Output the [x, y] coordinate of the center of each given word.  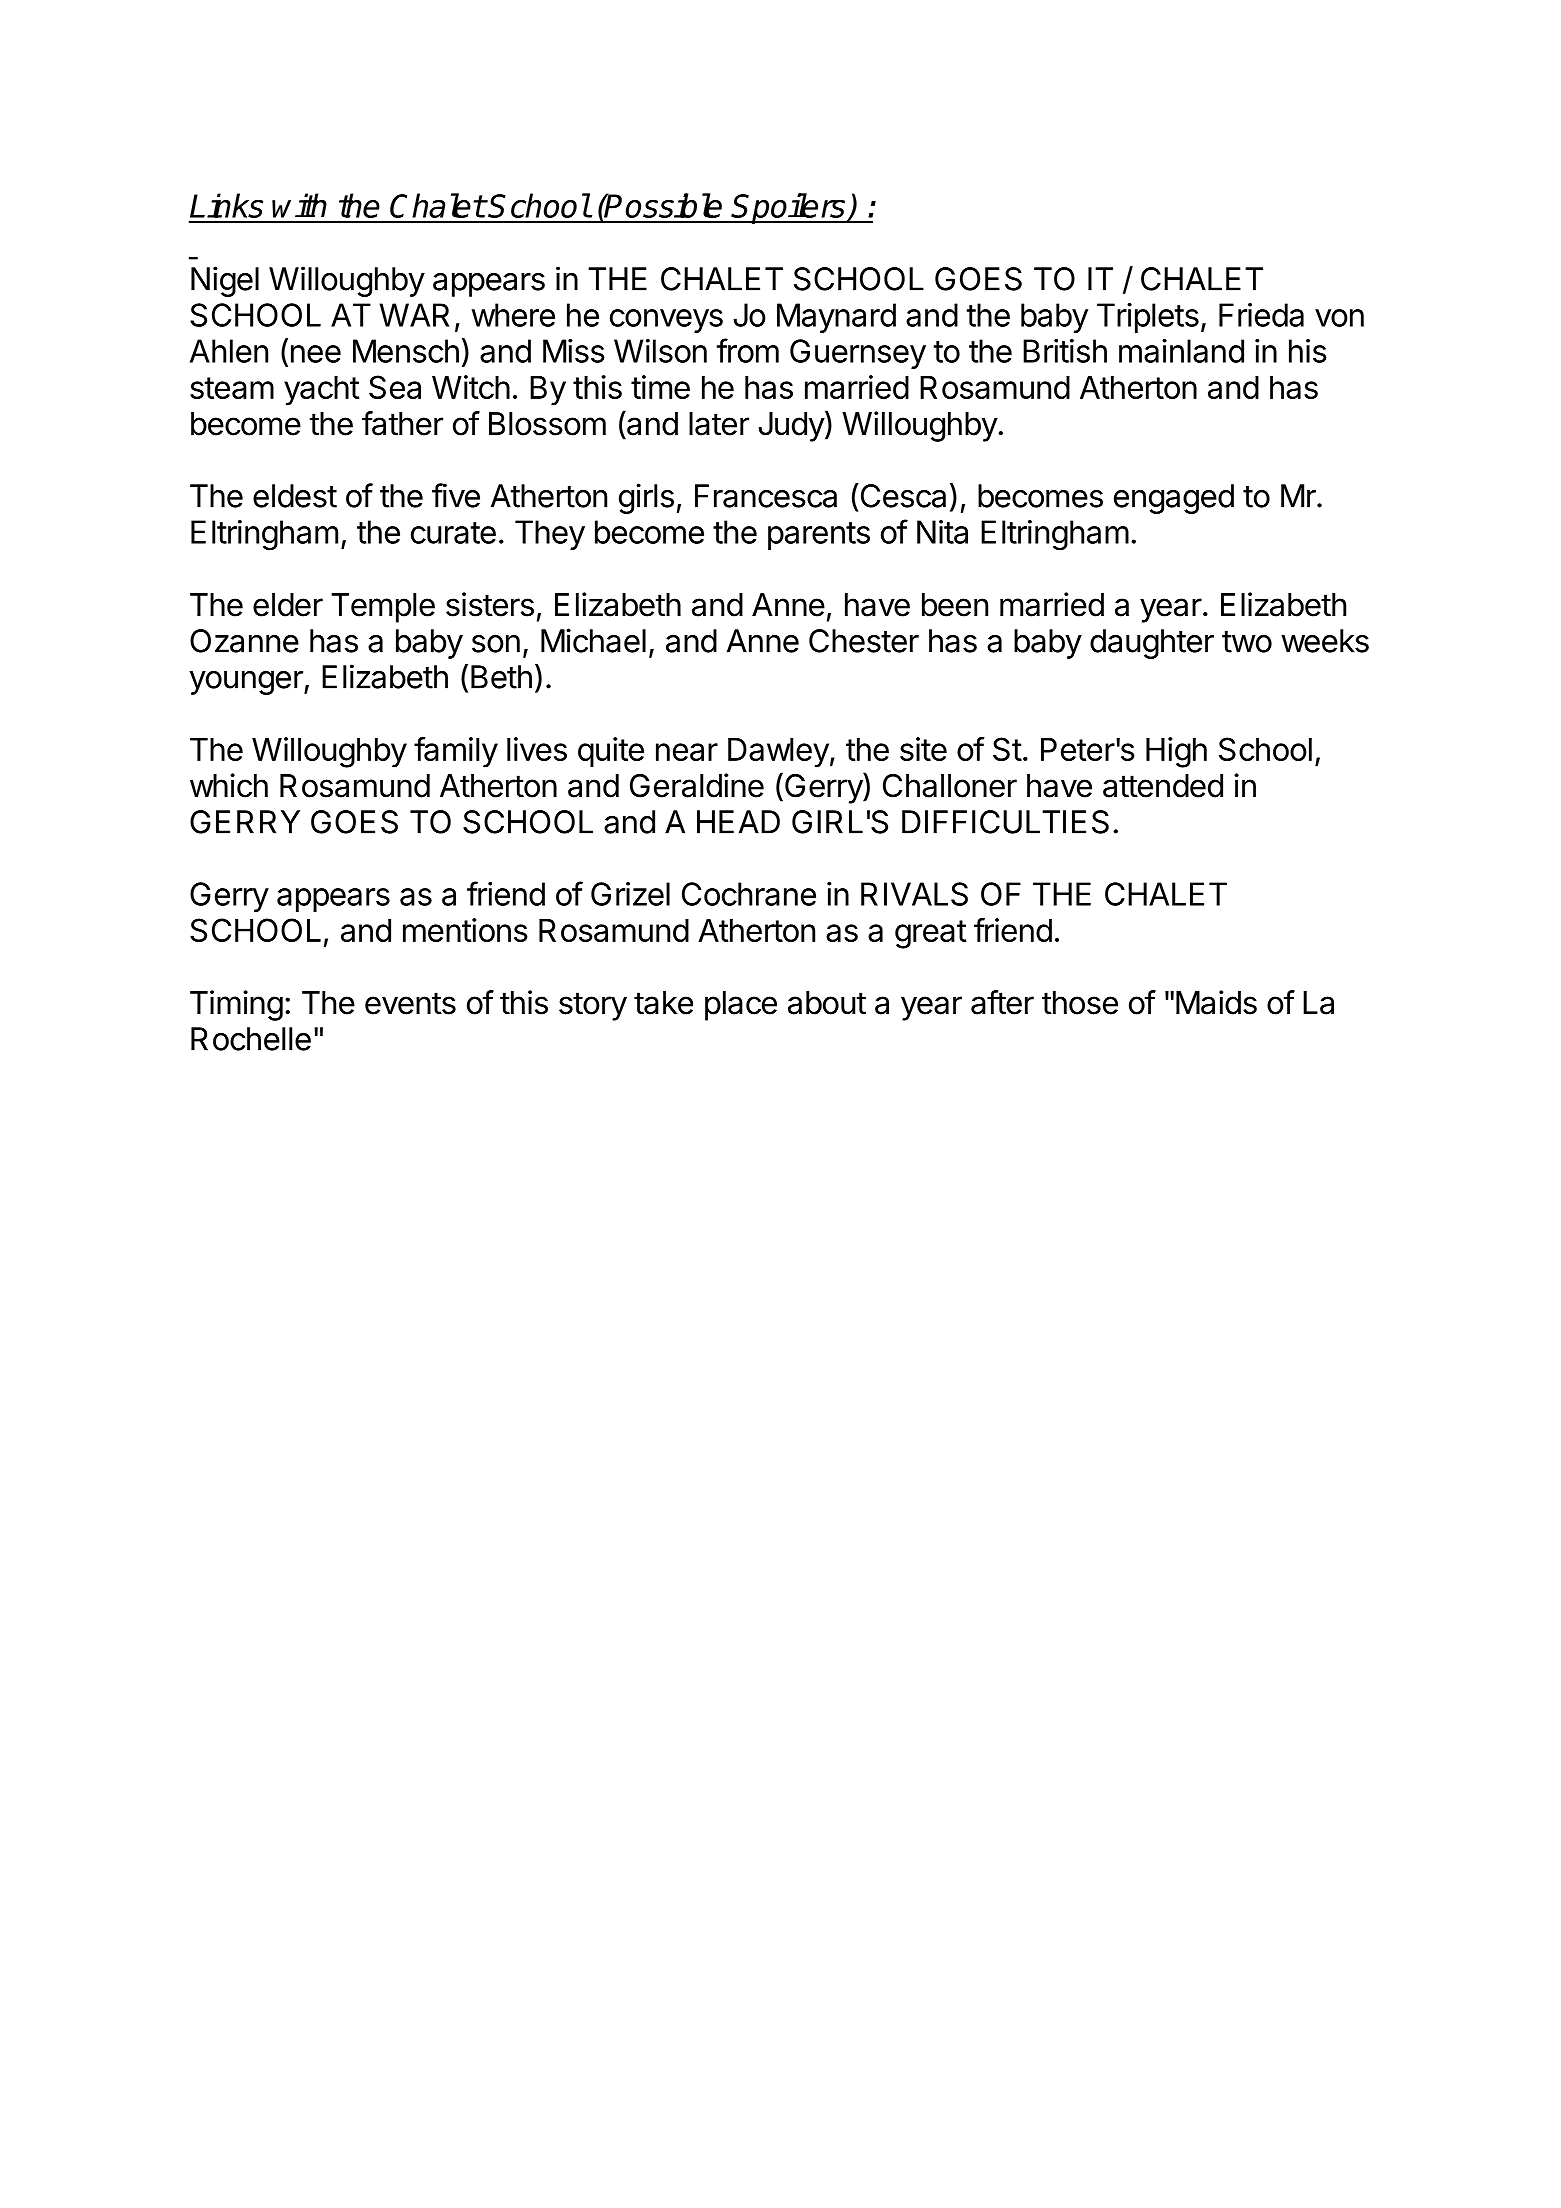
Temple [383, 608]
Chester [864, 641]
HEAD [738, 822]
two [1247, 642]
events [410, 1003]
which [229, 785]
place [741, 1006]
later [719, 424]
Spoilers [789, 208]
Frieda [1261, 315]
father [402, 423]
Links [226, 205]
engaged [1174, 499]
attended [1163, 786]
